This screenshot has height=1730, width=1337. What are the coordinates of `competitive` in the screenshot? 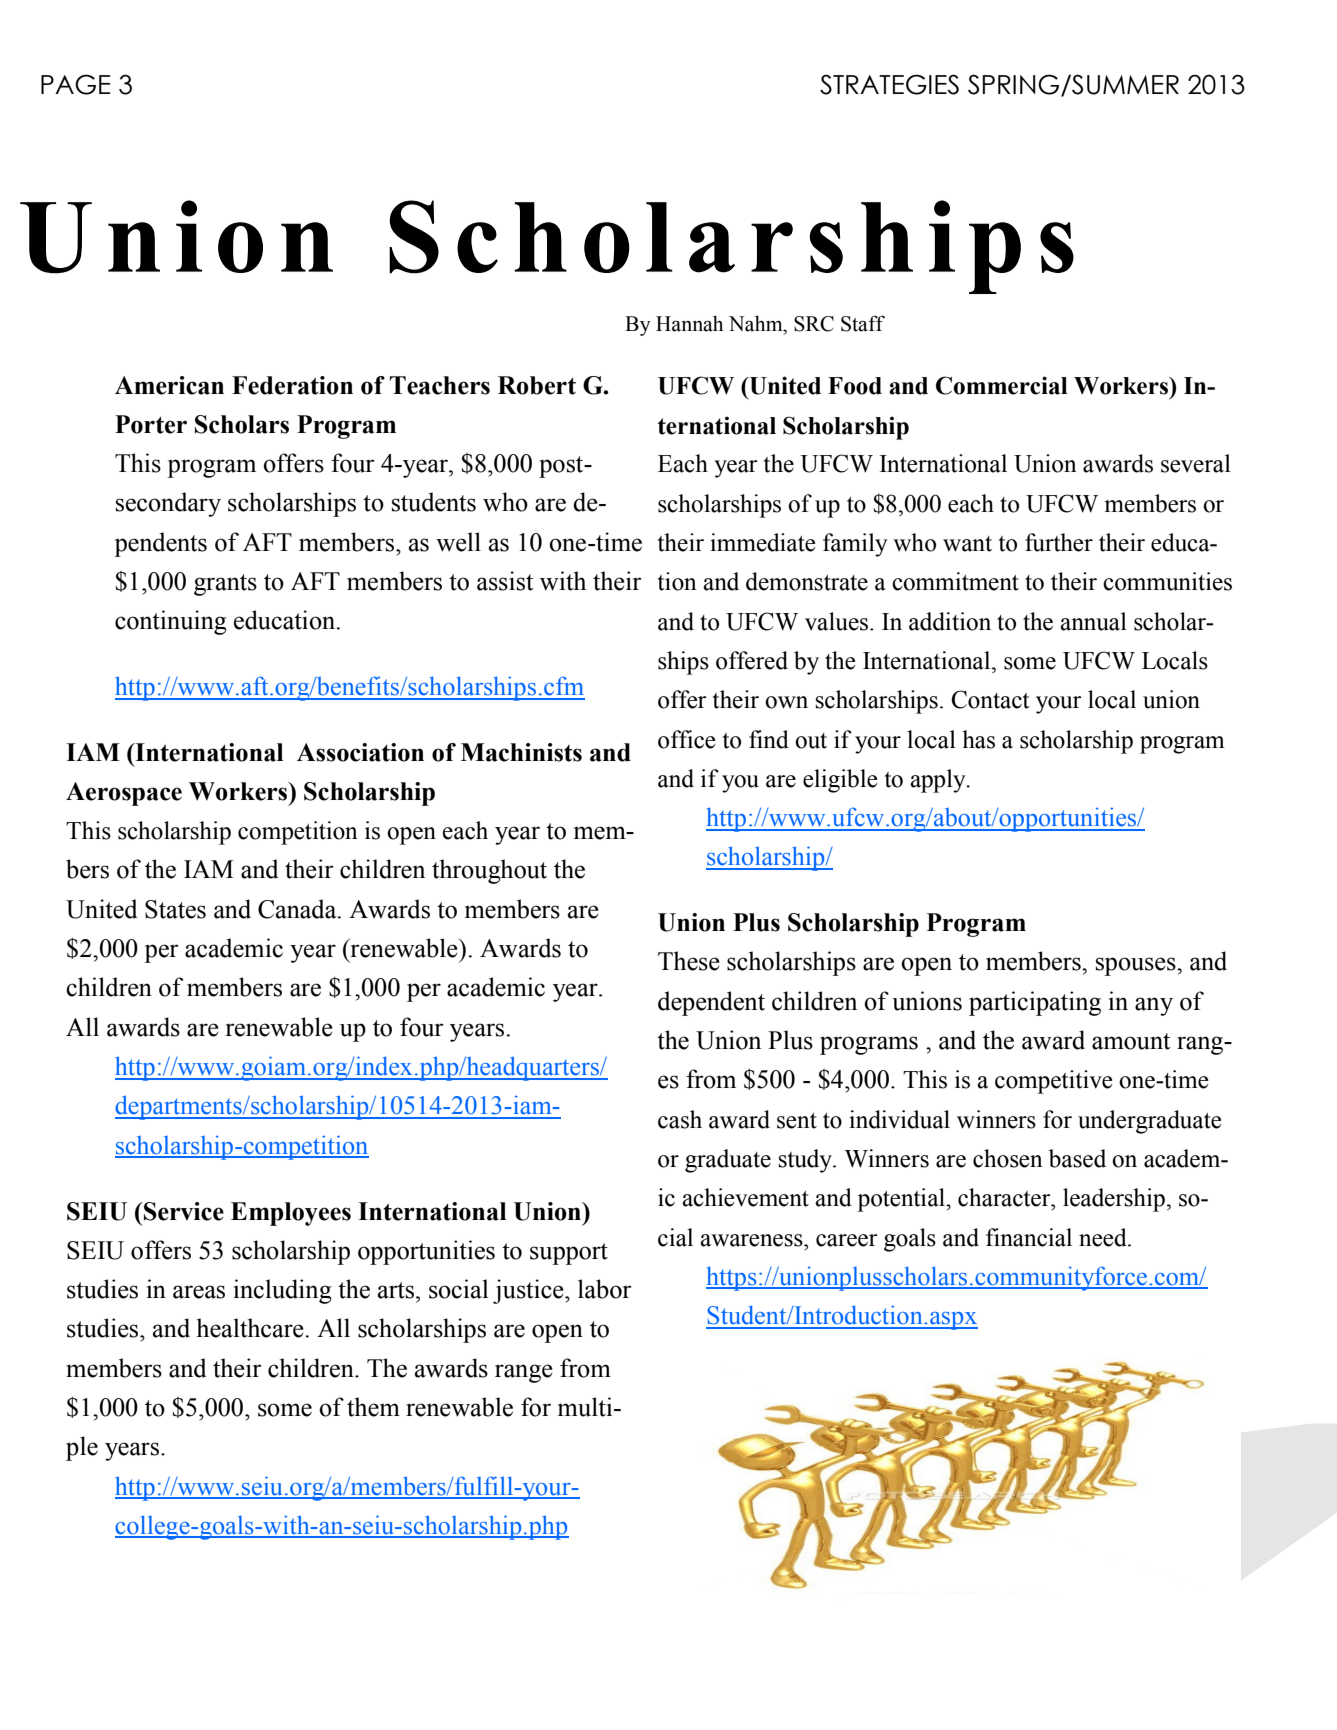 It's located at (1053, 1082).
